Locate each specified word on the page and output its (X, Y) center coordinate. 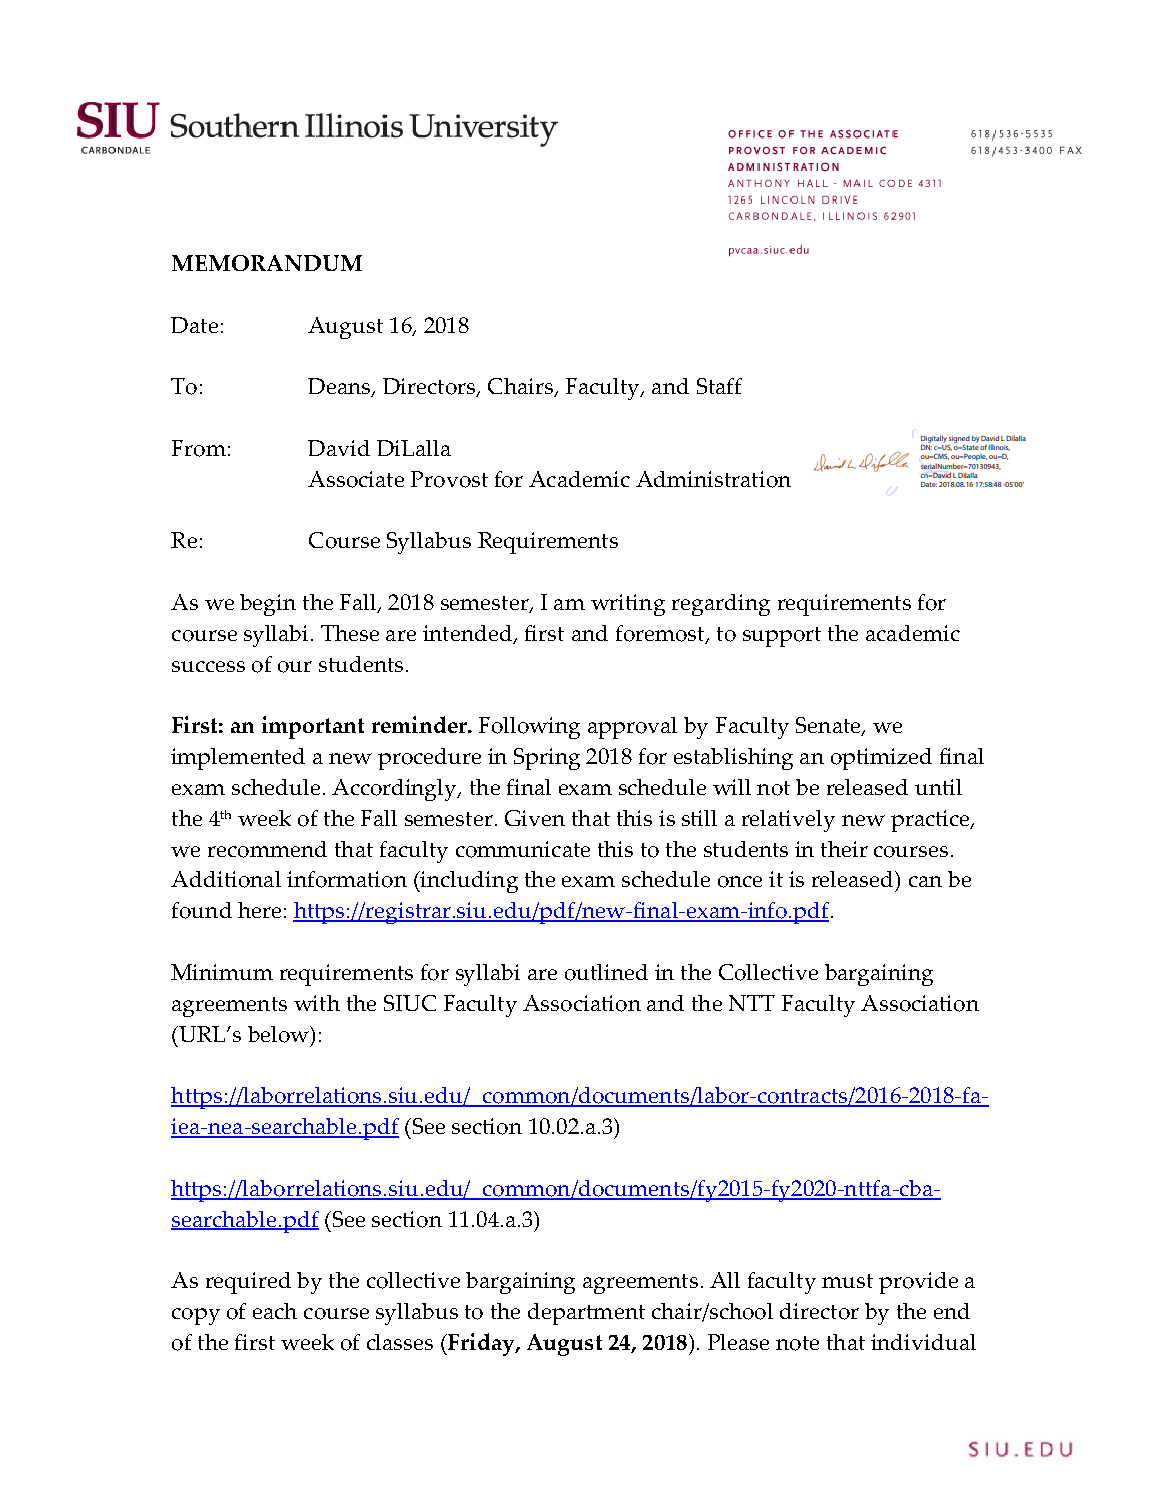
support (782, 637)
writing (628, 605)
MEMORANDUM (267, 263)
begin (268, 605)
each (275, 1311)
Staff (719, 386)
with (317, 1003)
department (586, 1314)
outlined (606, 972)
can (925, 881)
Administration (713, 479)
